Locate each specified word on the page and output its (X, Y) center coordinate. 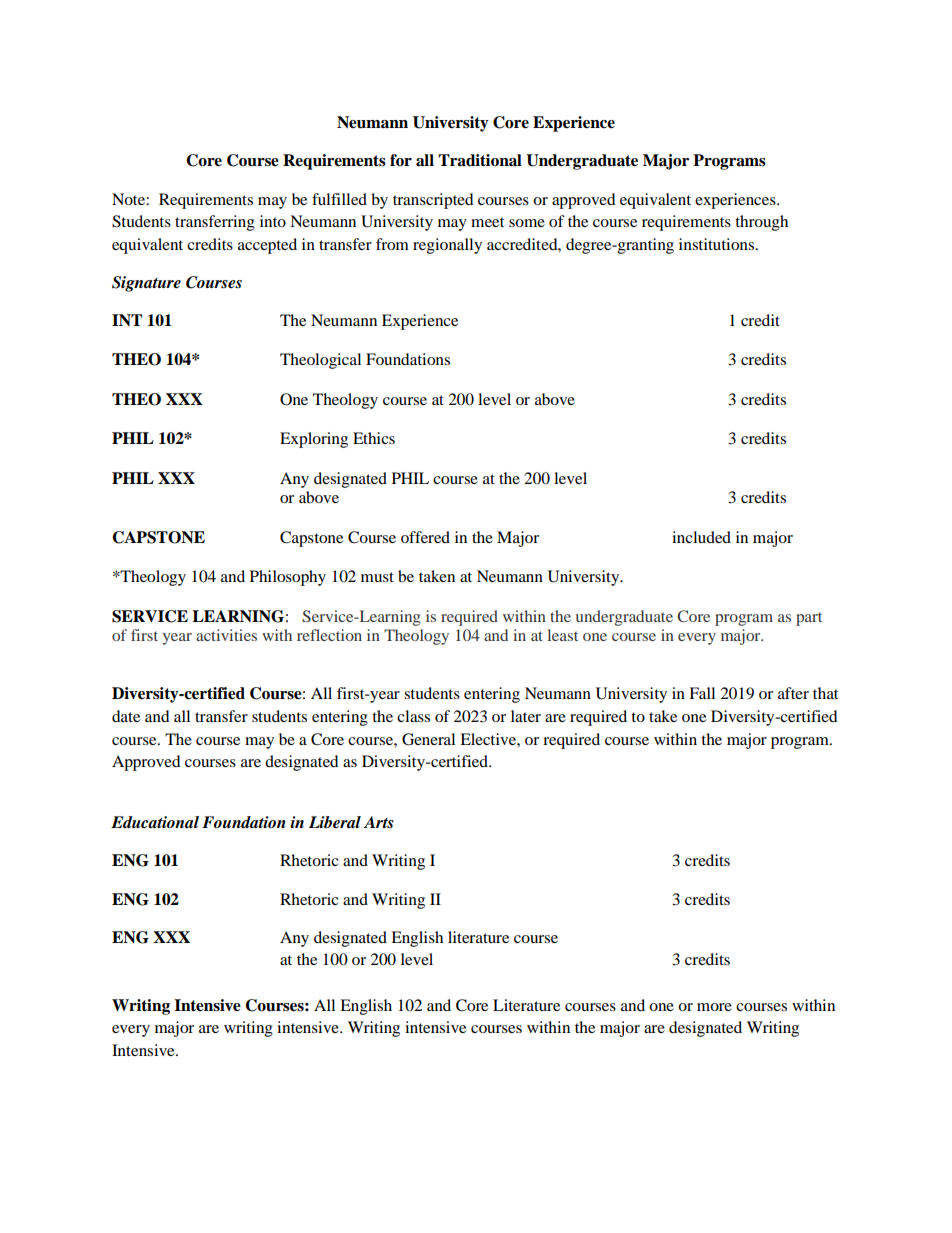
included (701, 537)
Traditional (480, 160)
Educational (155, 822)
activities (226, 635)
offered (425, 537)
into (273, 221)
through (761, 223)
